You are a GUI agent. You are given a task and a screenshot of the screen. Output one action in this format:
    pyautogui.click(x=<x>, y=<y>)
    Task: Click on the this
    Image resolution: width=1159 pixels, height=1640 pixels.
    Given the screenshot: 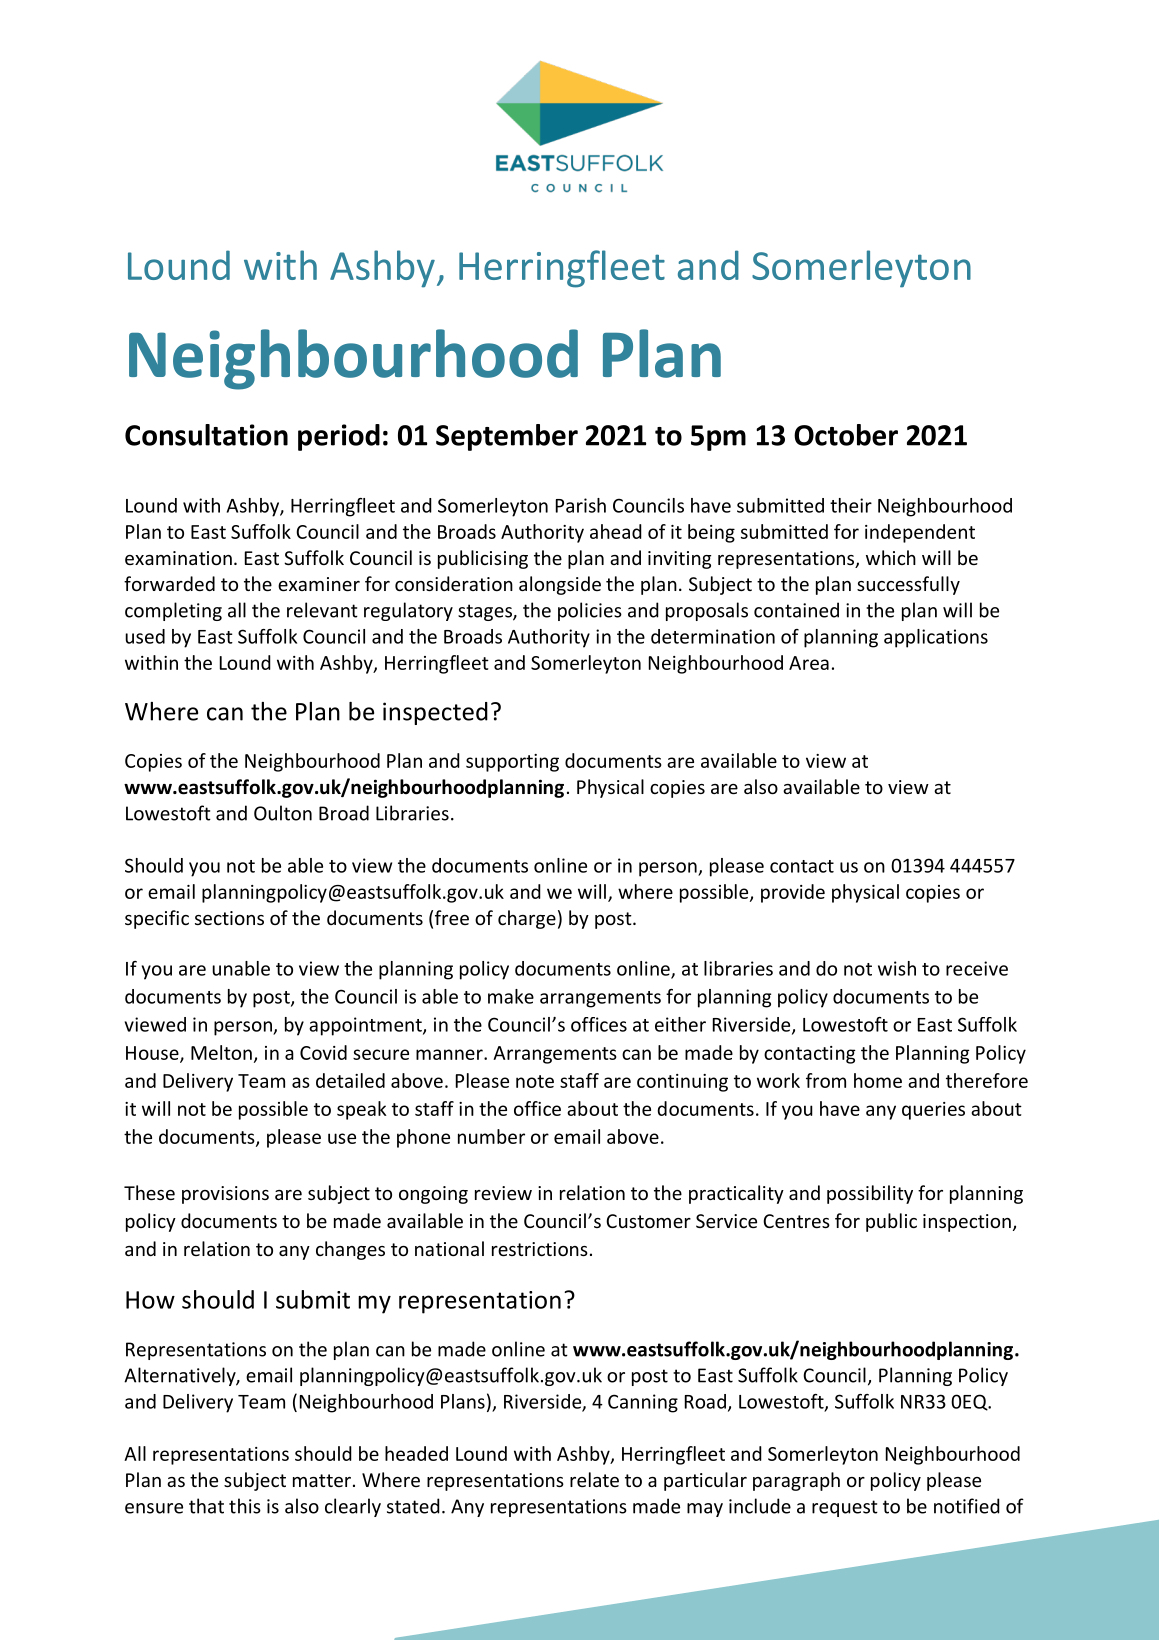 What is the action you would take?
    pyautogui.click(x=245, y=1506)
